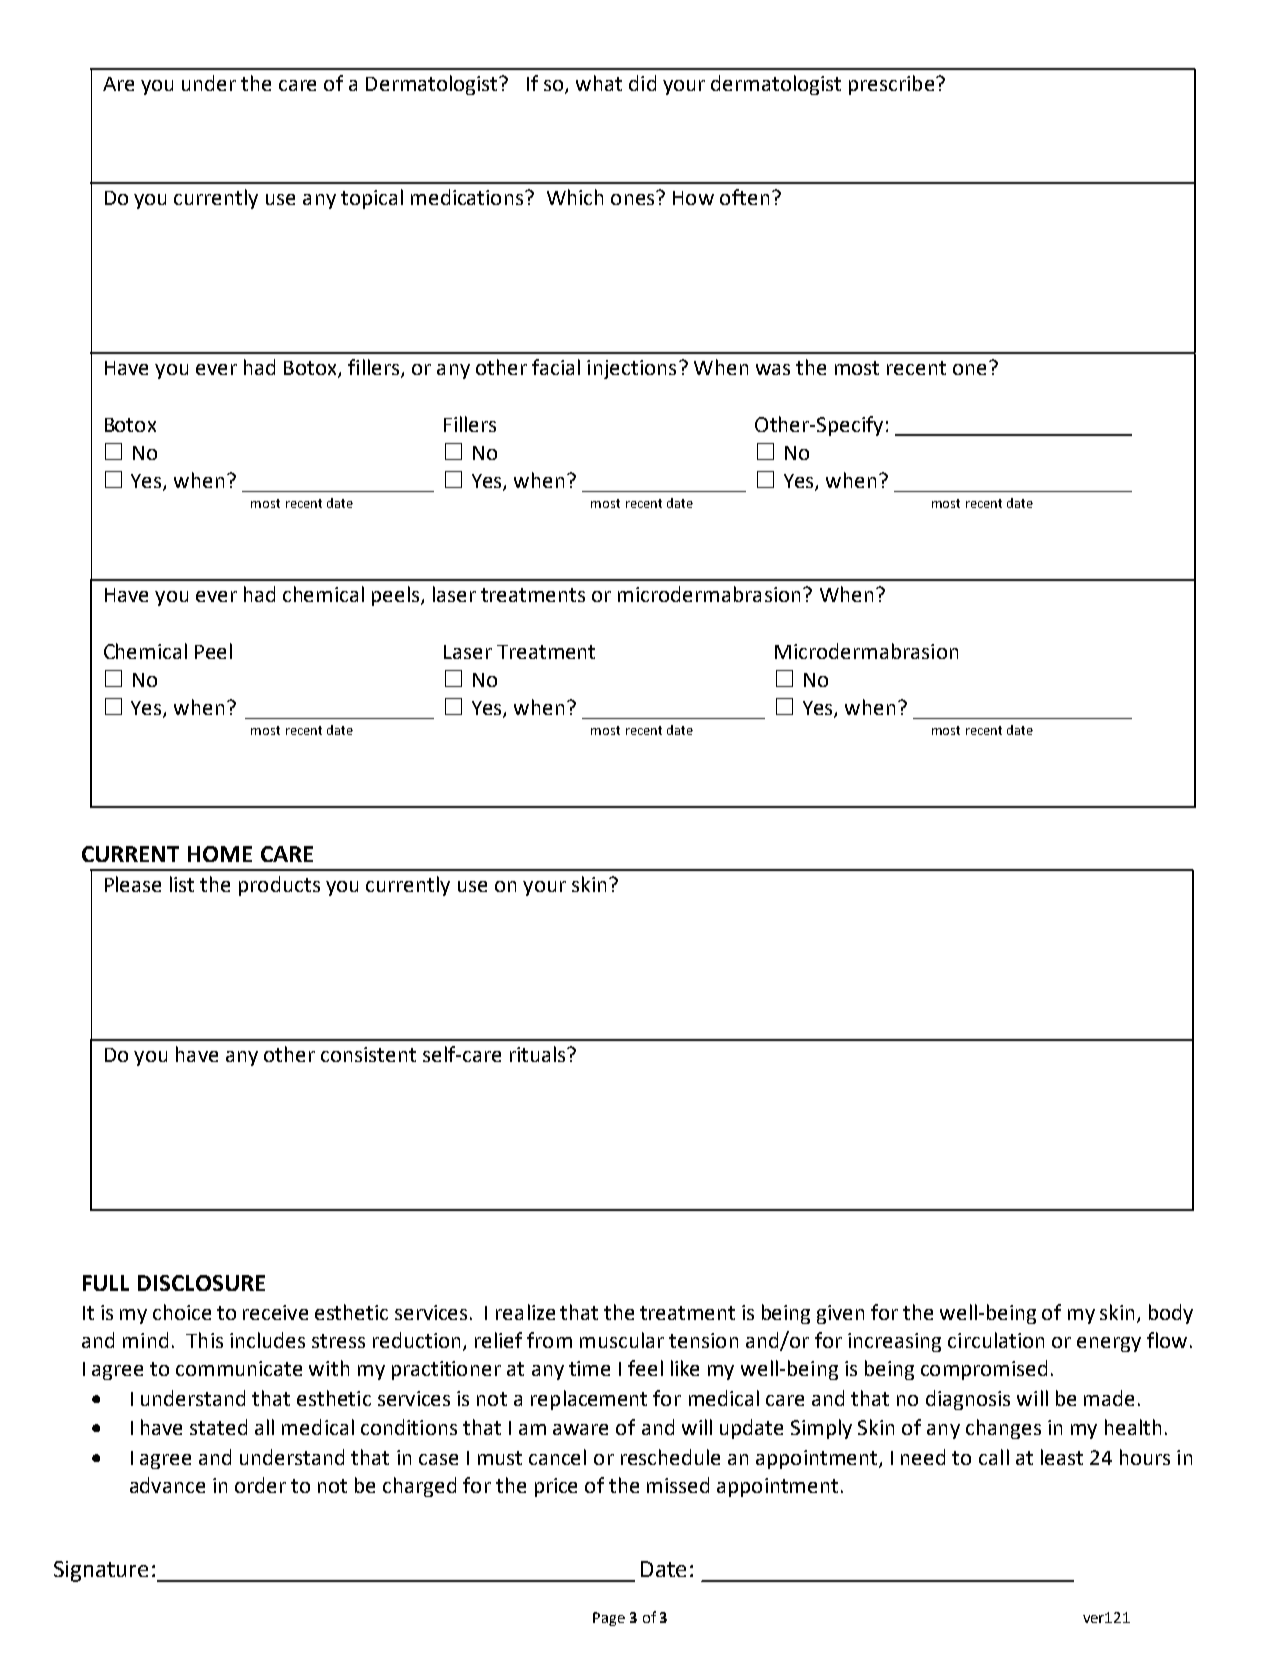 This screenshot has width=1286, height=1665. I want to click on HOME, so click(220, 854).
